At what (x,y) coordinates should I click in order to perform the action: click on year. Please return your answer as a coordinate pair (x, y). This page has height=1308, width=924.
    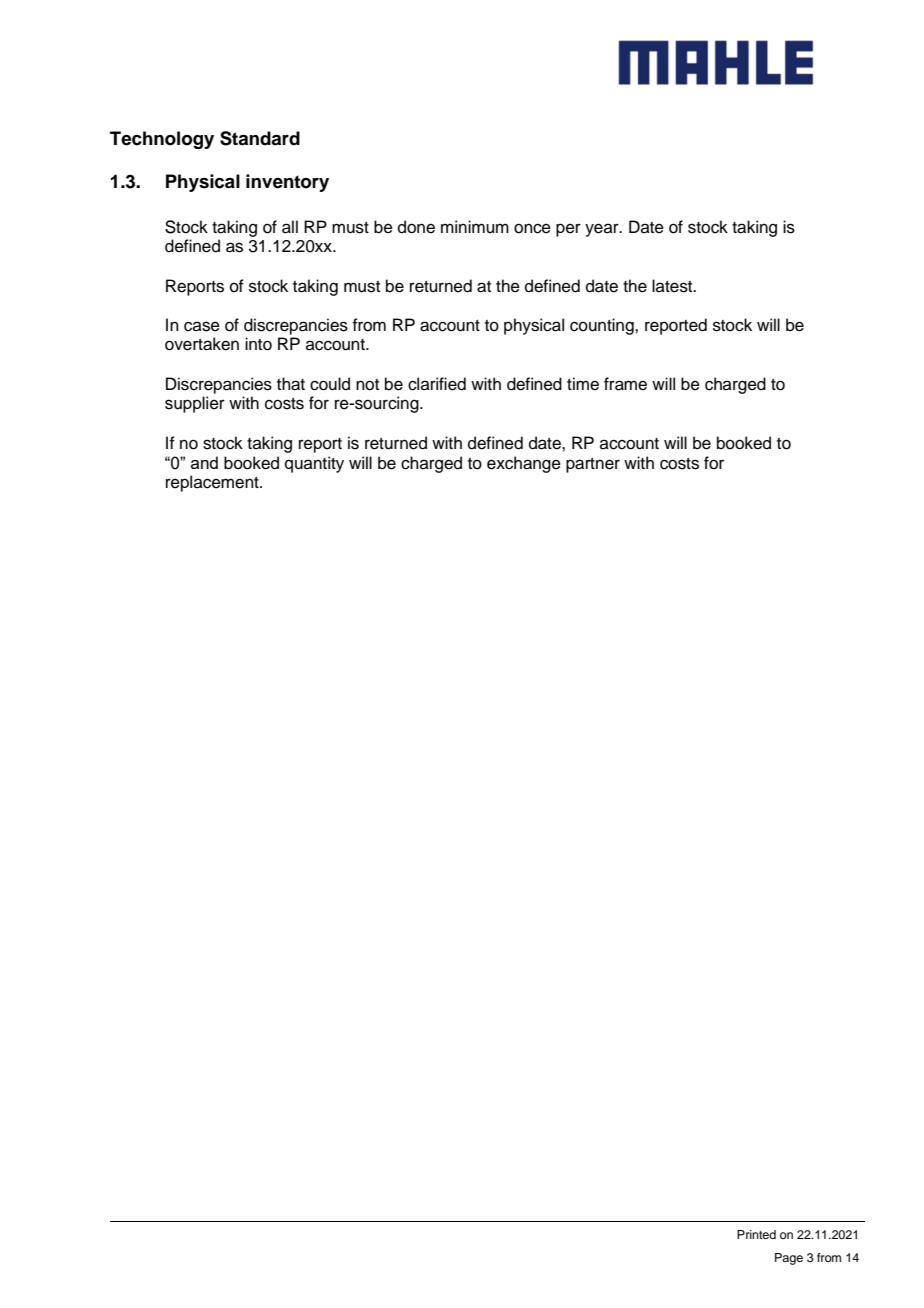
    Looking at the image, I should click on (603, 230).
